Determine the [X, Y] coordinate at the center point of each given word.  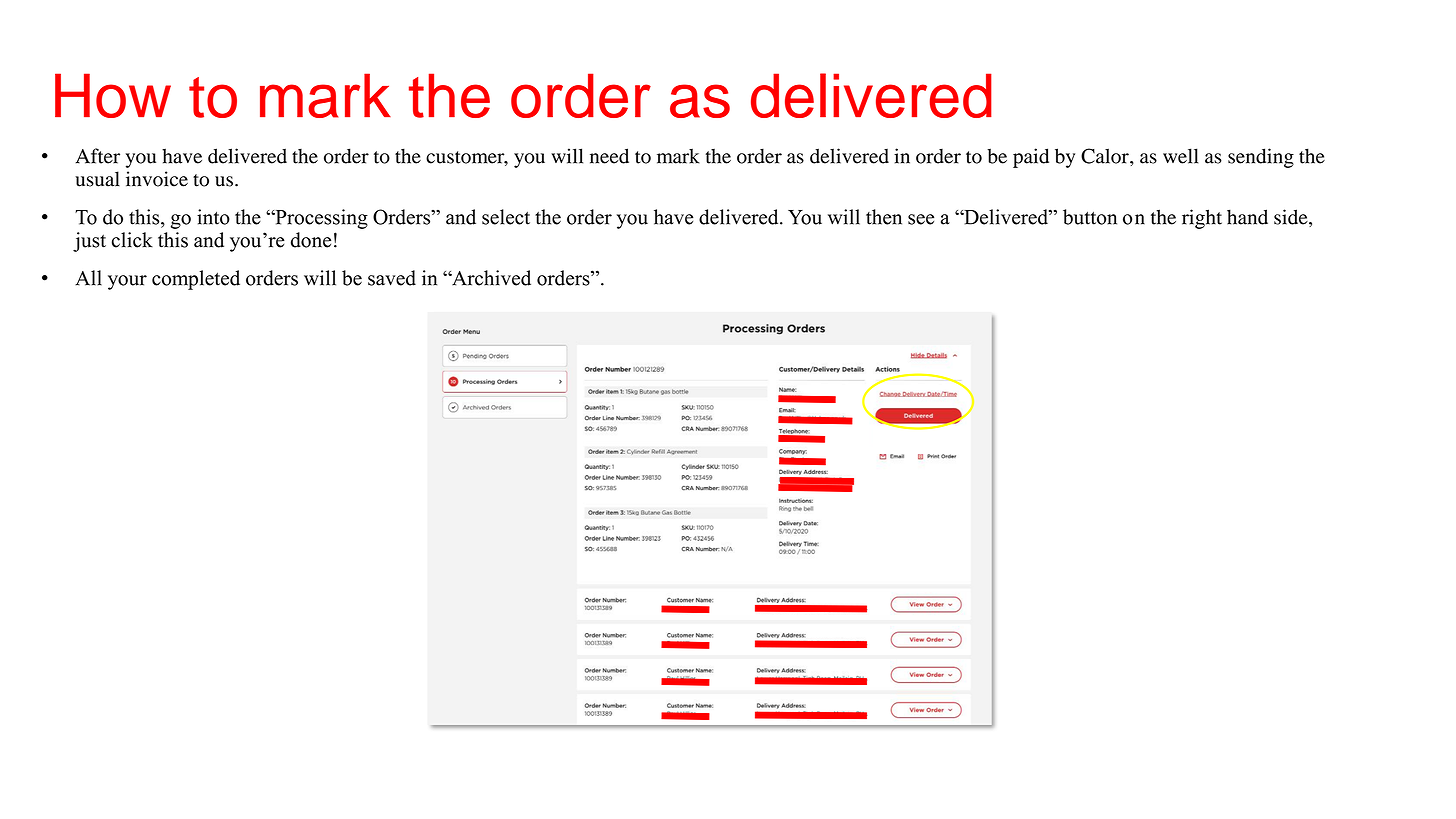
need [609, 156]
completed [196, 280]
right [1202, 219]
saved [392, 278]
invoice [157, 179]
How [113, 95]
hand [1247, 217]
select [506, 217]
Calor [1106, 156]
